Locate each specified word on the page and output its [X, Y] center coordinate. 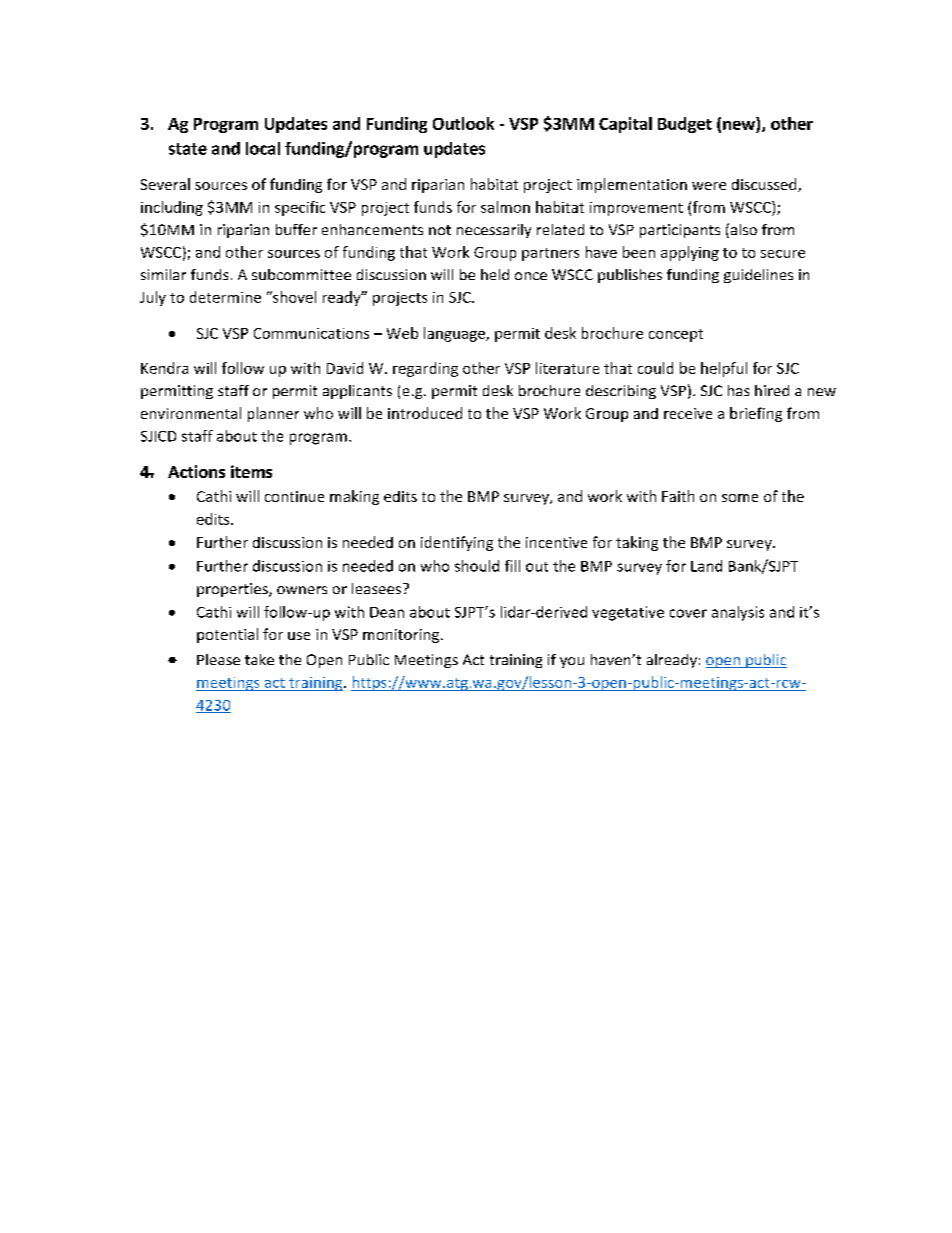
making [354, 497]
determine [225, 297]
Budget [685, 125]
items [251, 471]
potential [227, 635]
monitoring [402, 636]
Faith [678, 496]
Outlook [463, 123]
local [263, 148]
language [455, 334]
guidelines [758, 276]
